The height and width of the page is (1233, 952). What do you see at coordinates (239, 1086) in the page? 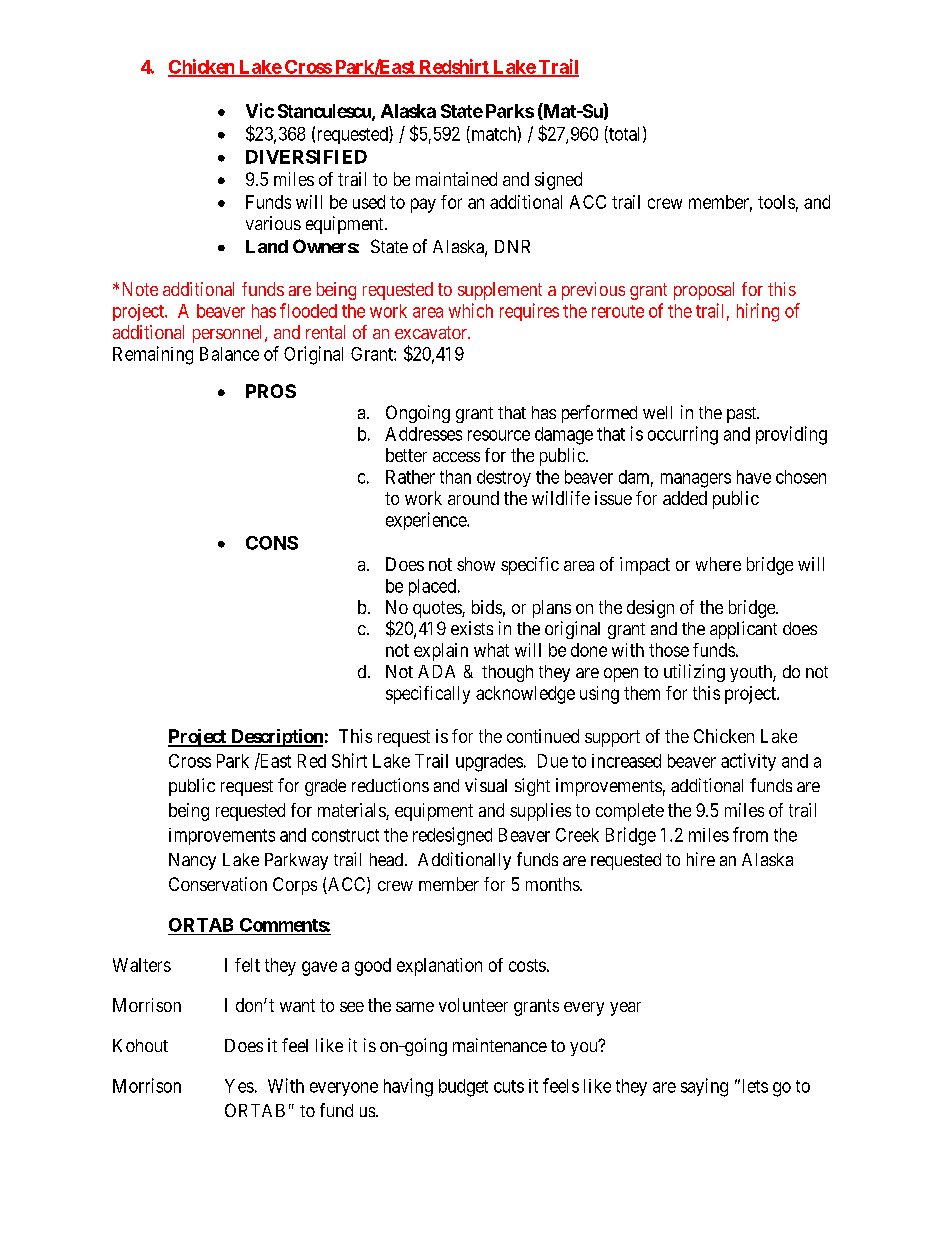
I see `Yes` at bounding box center [239, 1086].
